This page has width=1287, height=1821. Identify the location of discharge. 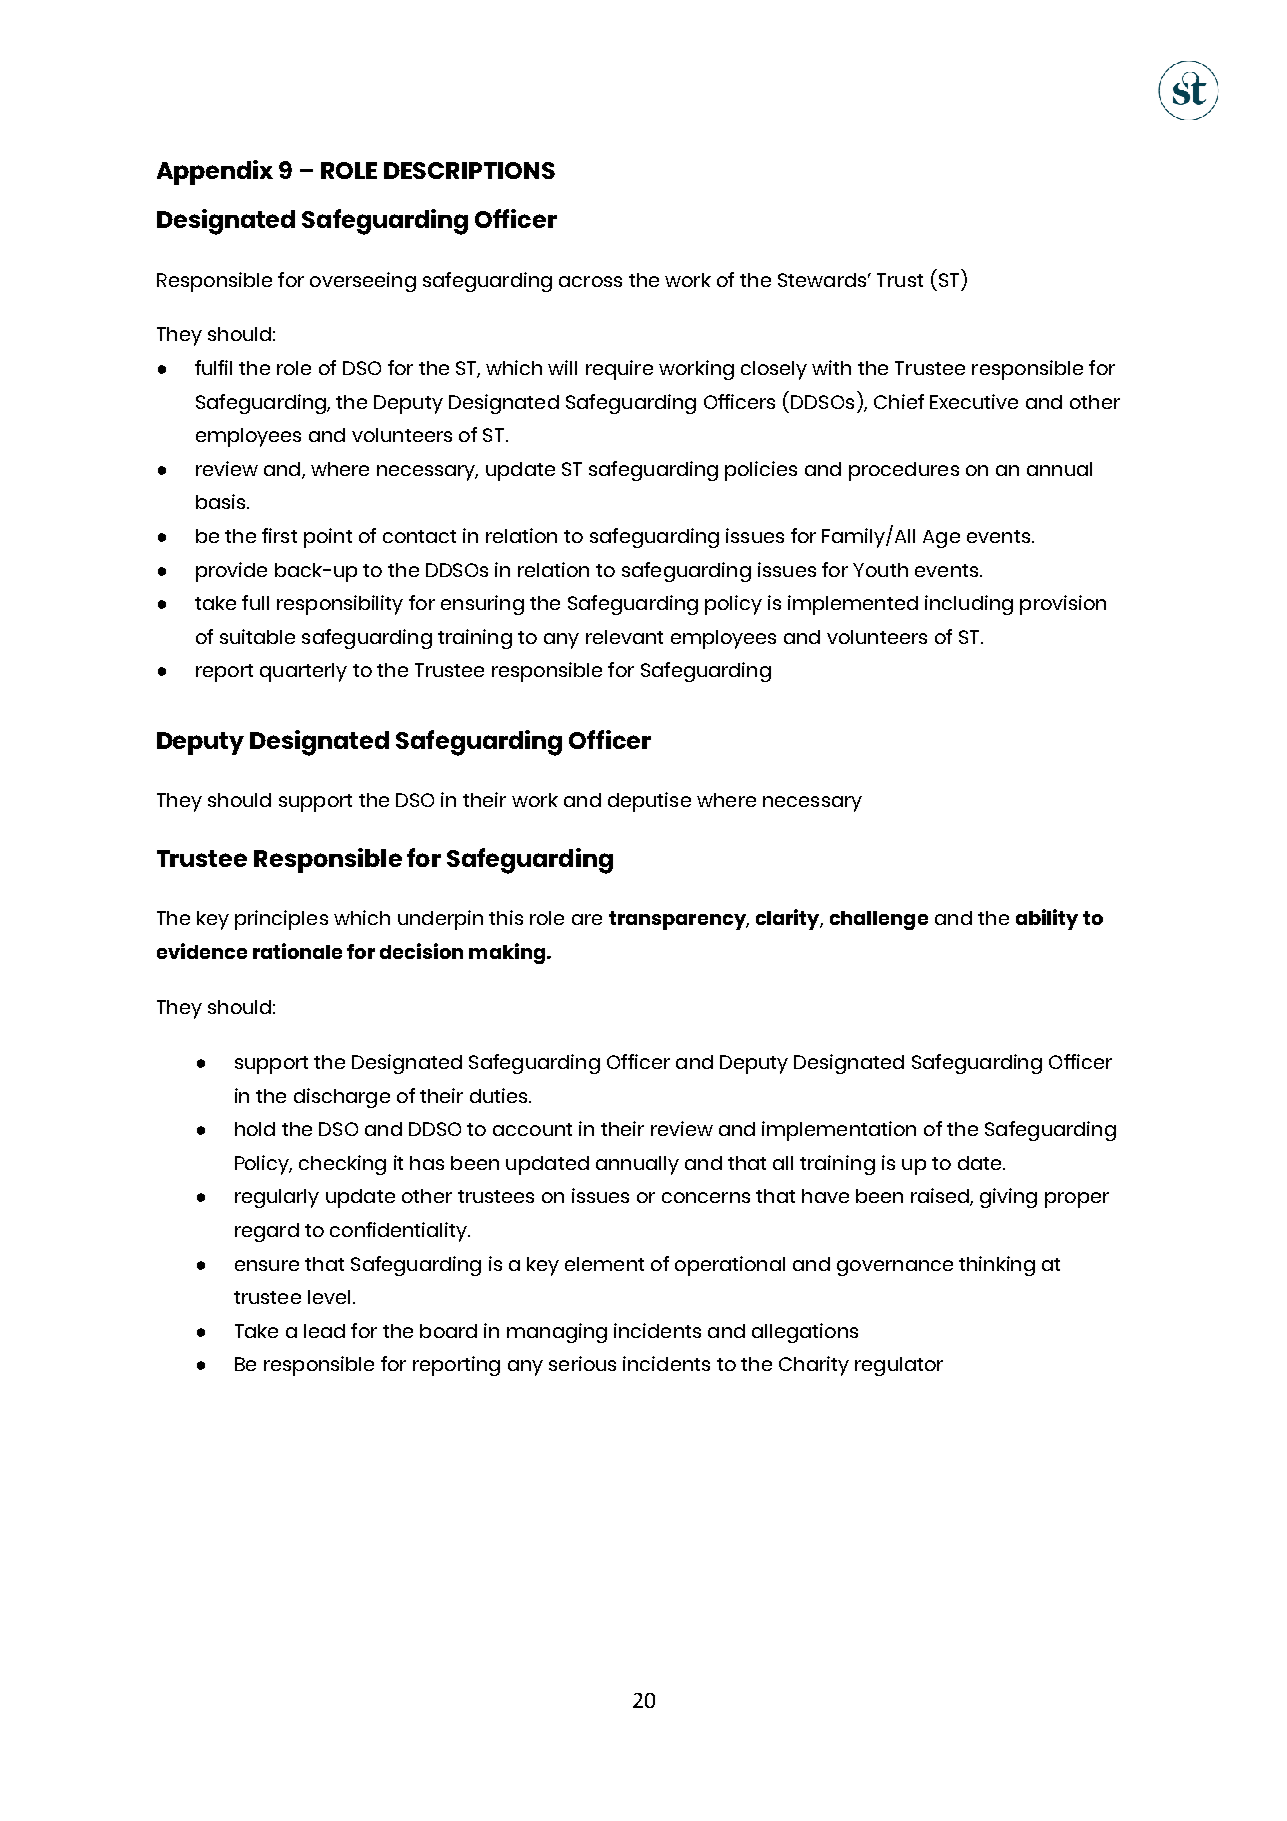
(342, 1098).
